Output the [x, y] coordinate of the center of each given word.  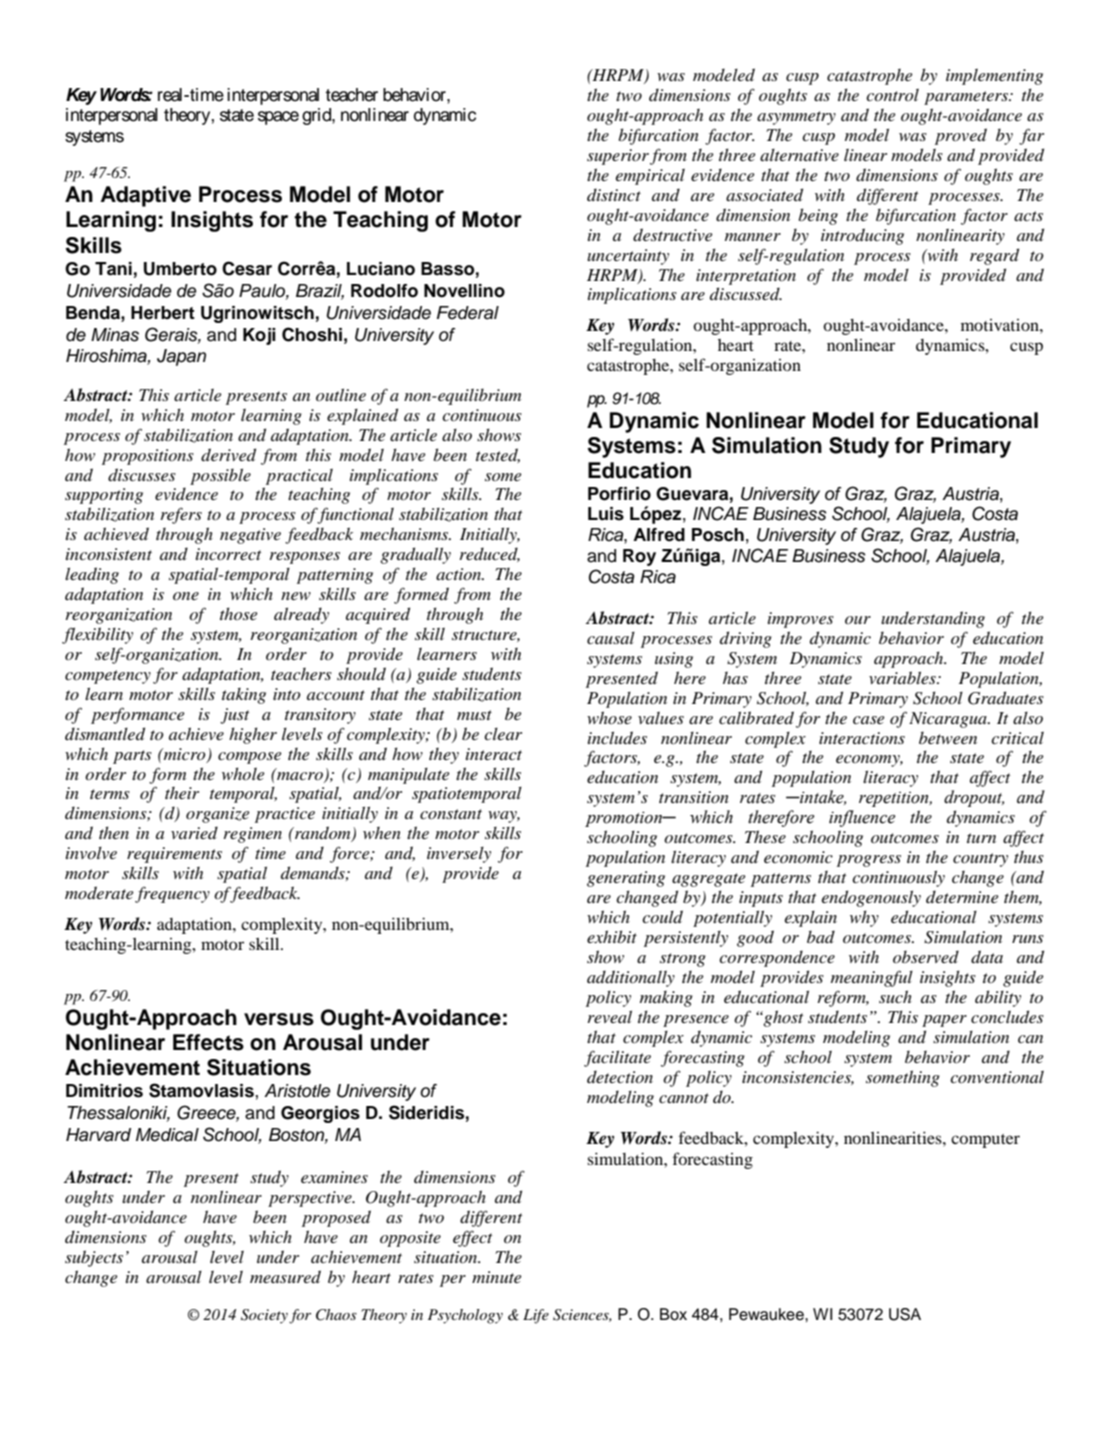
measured [285, 1277]
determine [962, 896]
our [858, 620]
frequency [172, 895]
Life [536, 1316]
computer [985, 1141]
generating [626, 879]
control [892, 95]
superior [618, 157]
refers [181, 516]
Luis [606, 514]
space [278, 118]
